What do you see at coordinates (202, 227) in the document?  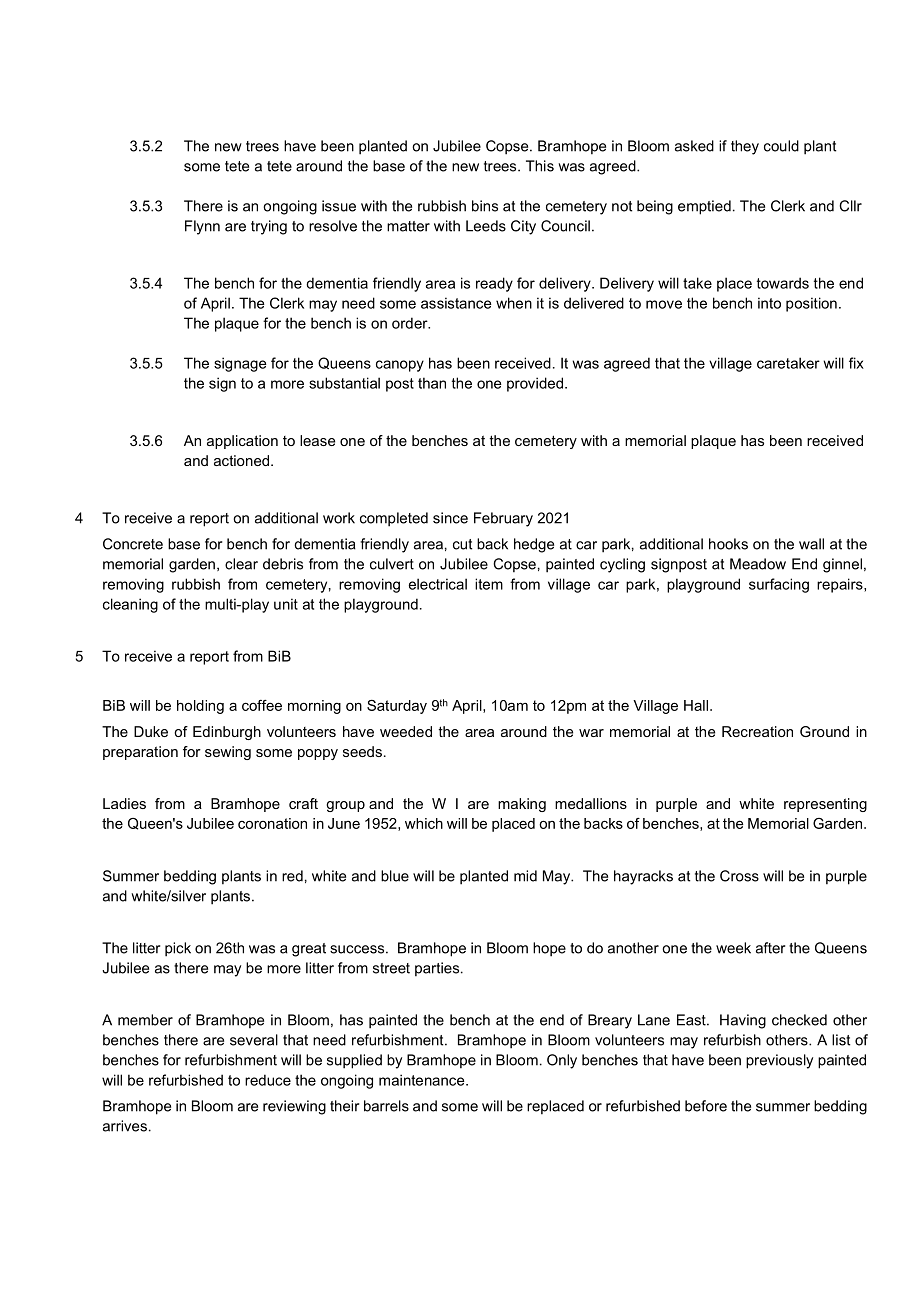 I see `Flynn` at bounding box center [202, 227].
